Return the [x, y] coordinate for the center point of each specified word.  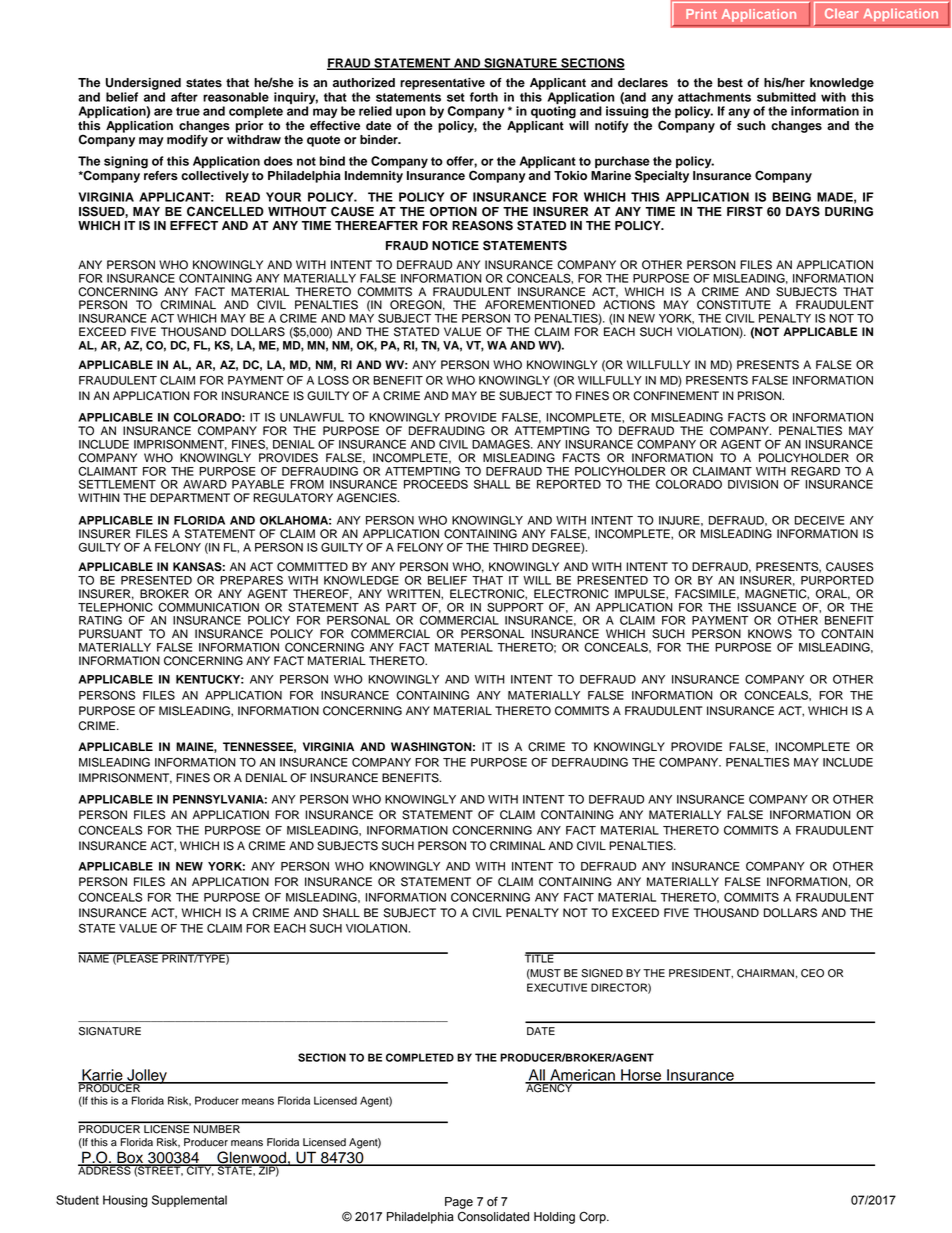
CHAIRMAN [765, 973]
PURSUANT [111, 634]
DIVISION [753, 484]
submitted [786, 97]
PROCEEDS [436, 484]
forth [484, 97]
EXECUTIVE [557, 987]
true [188, 111]
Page [459, 1203]
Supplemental [189, 1201]
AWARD [205, 484]
